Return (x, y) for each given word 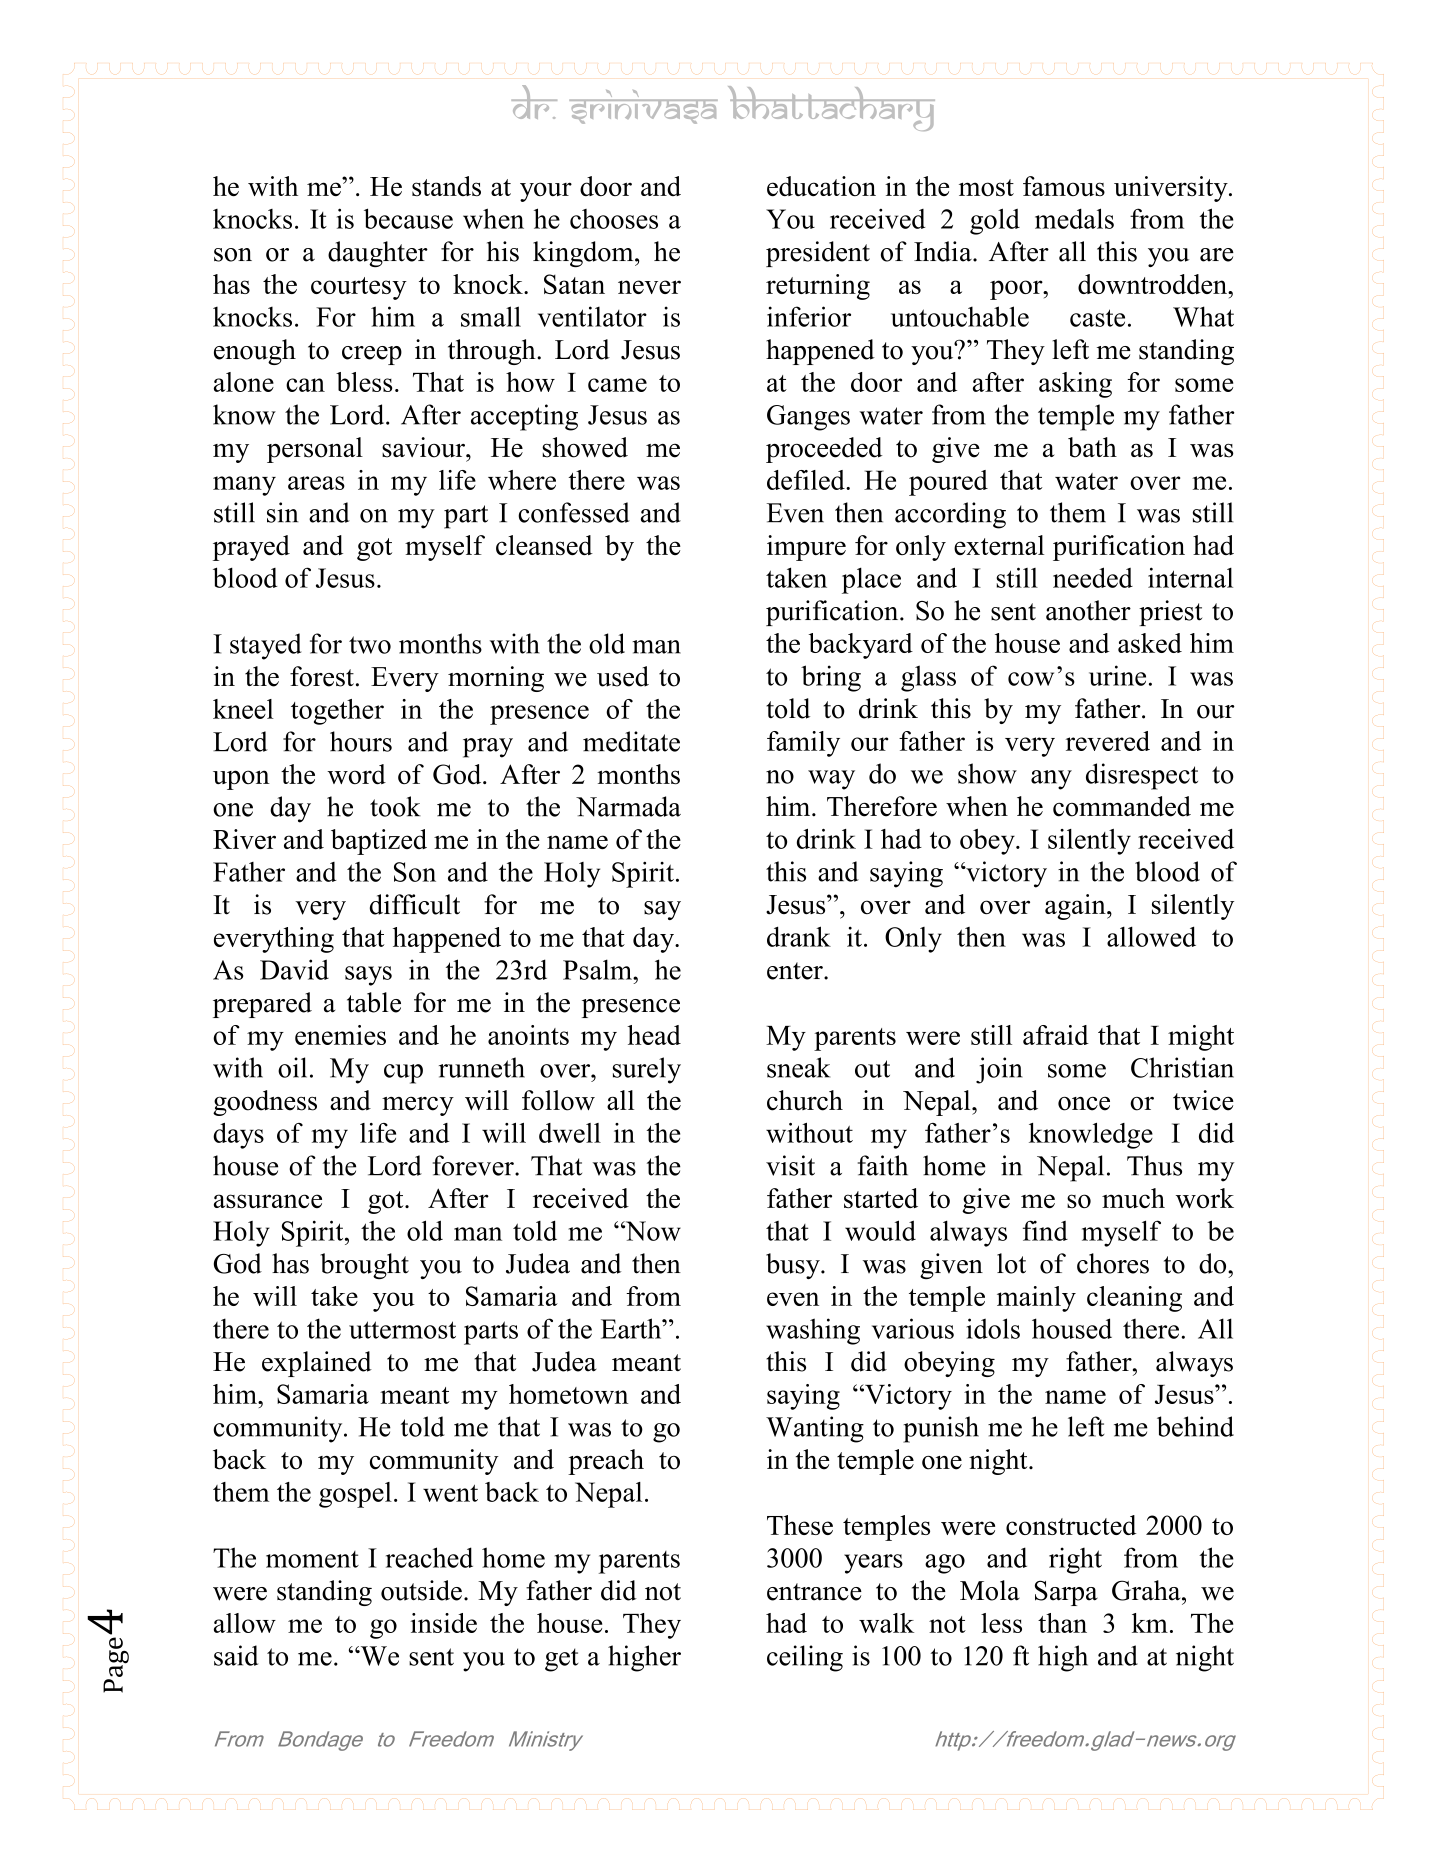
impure (806, 548)
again (1076, 907)
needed (1093, 577)
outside (421, 1590)
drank (799, 936)
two (370, 645)
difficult (415, 904)
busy (794, 1266)
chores (1113, 1263)
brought (364, 1266)
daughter (378, 254)
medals (1074, 218)
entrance (814, 1592)
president (818, 254)
